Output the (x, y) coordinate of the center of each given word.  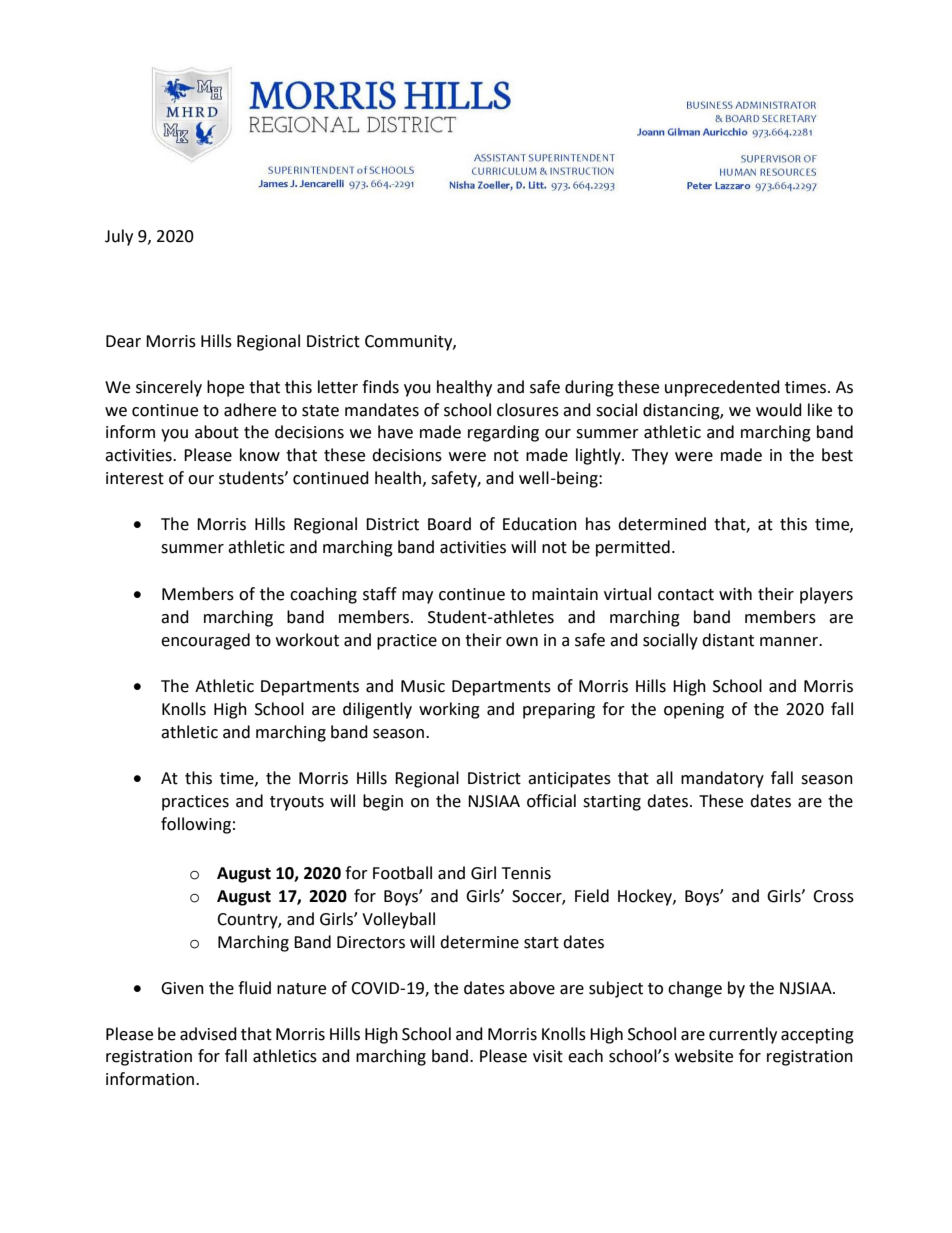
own (522, 642)
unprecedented (722, 388)
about (217, 432)
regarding (503, 433)
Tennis (526, 873)
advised (208, 1034)
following (196, 825)
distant (728, 640)
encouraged (205, 641)
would (779, 410)
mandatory (722, 779)
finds (380, 387)
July (119, 237)
